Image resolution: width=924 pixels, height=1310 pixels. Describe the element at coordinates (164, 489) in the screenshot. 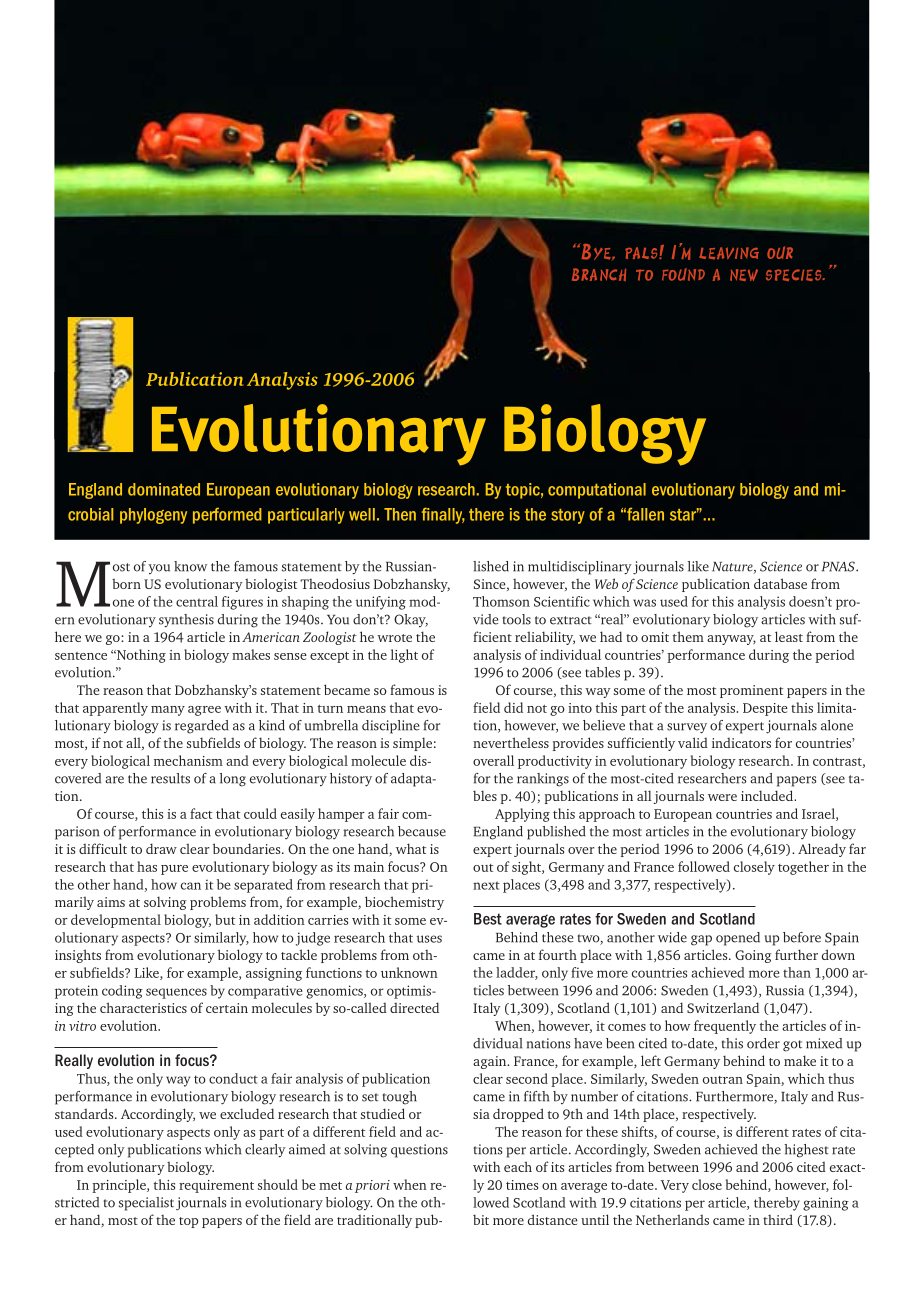

I see `dominated` at that location.
